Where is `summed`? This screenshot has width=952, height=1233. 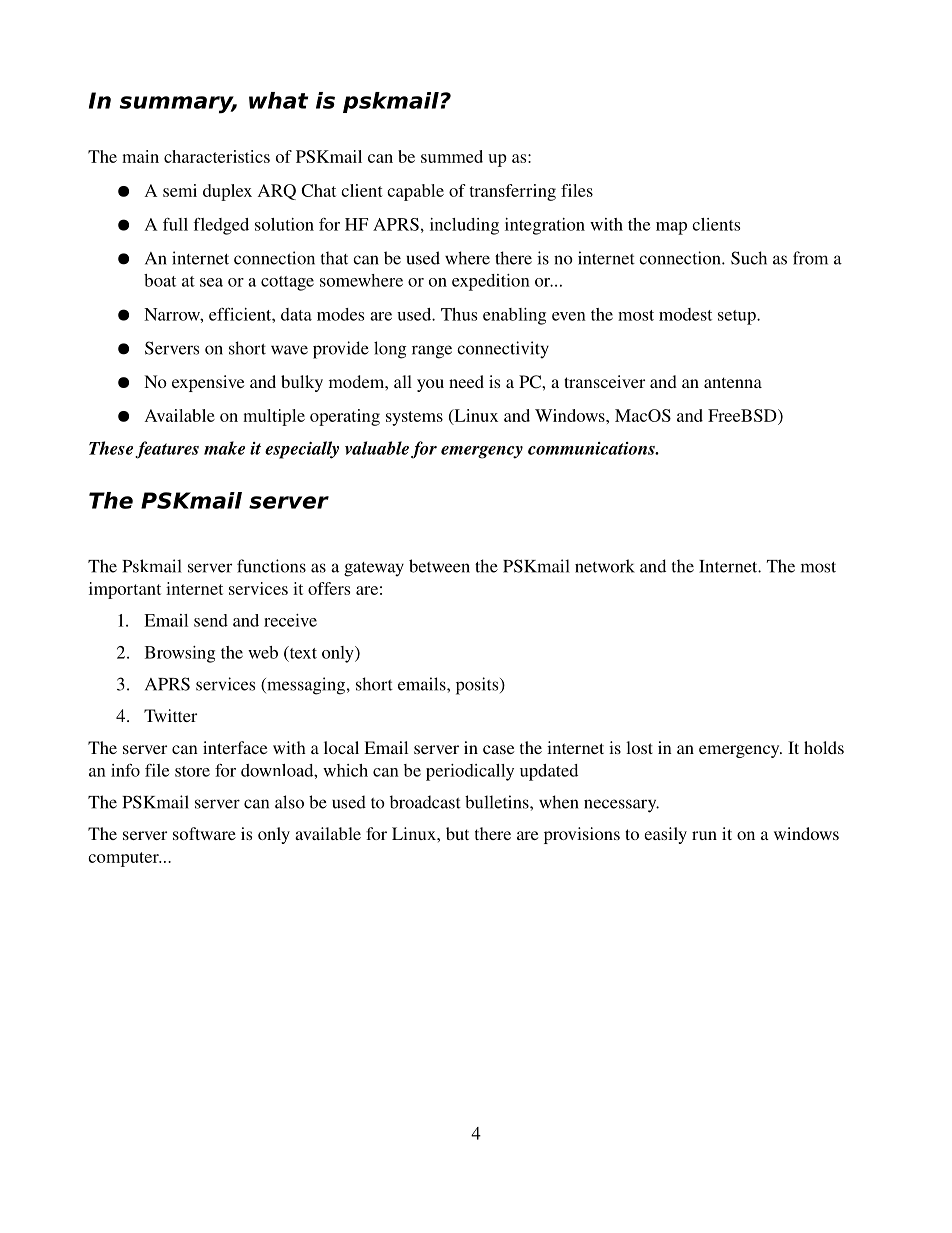
summed is located at coordinates (452, 156).
